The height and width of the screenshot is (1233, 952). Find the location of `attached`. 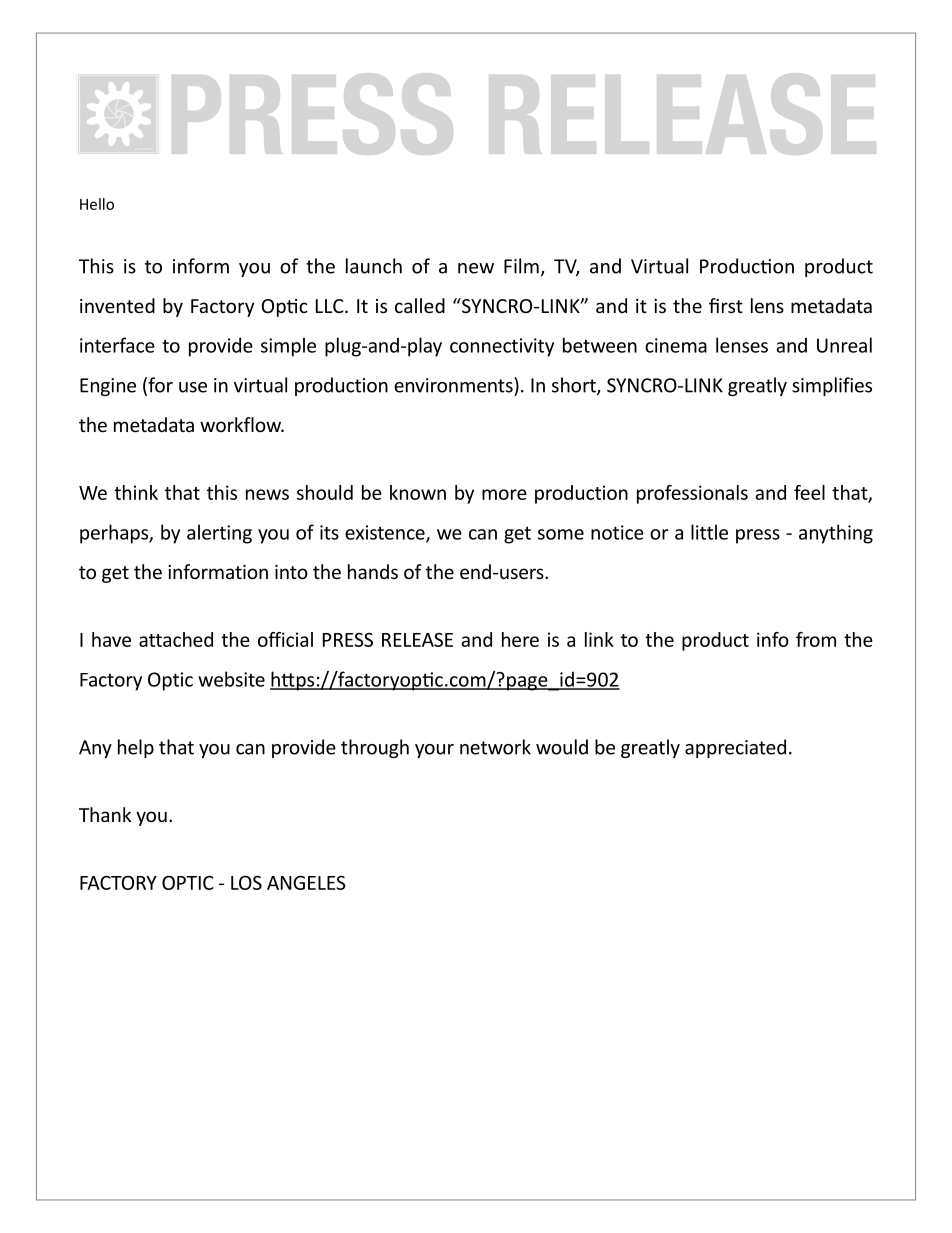

attached is located at coordinates (176, 639).
